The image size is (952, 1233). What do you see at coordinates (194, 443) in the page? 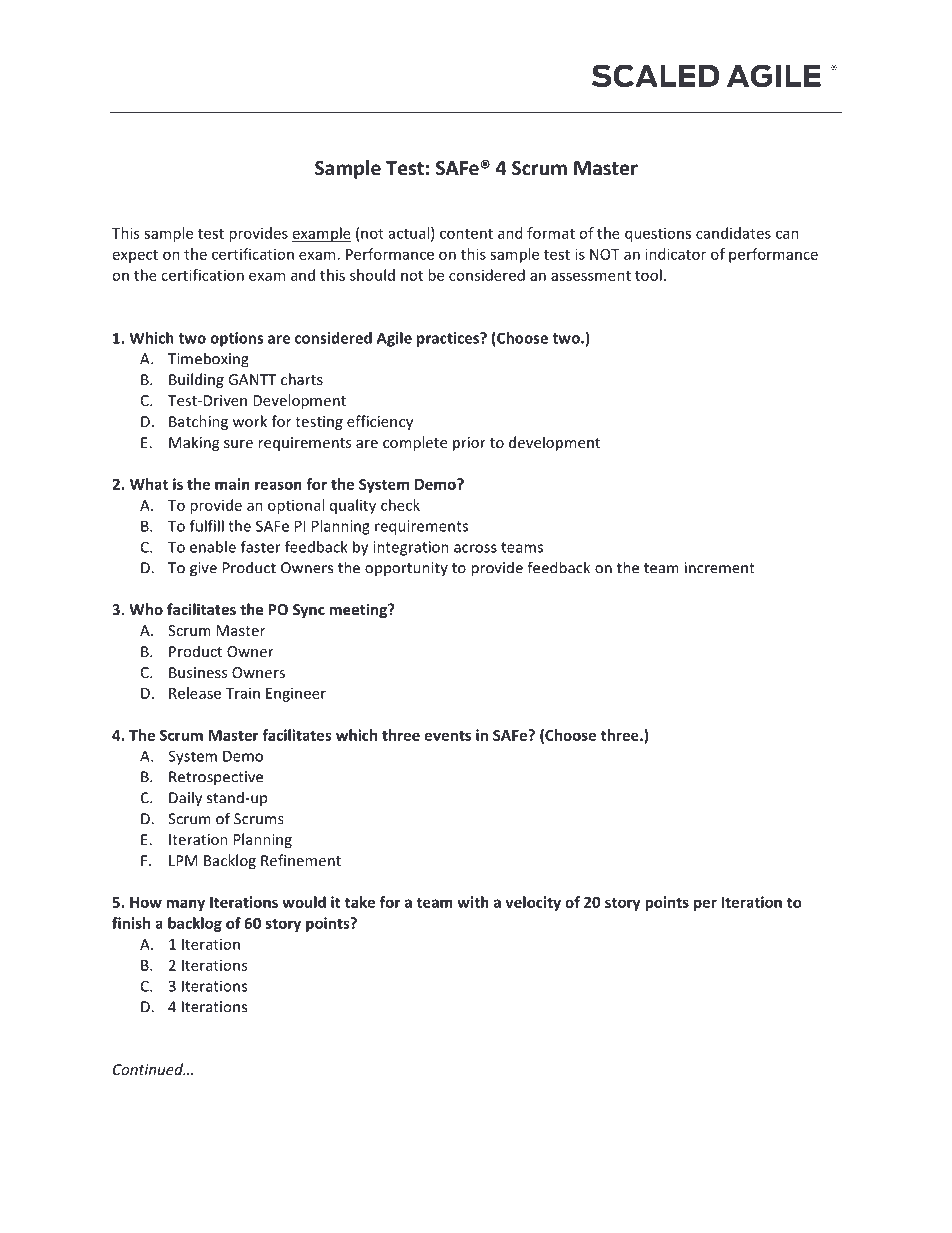
I see `Making` at bounding box center [194, 443].
